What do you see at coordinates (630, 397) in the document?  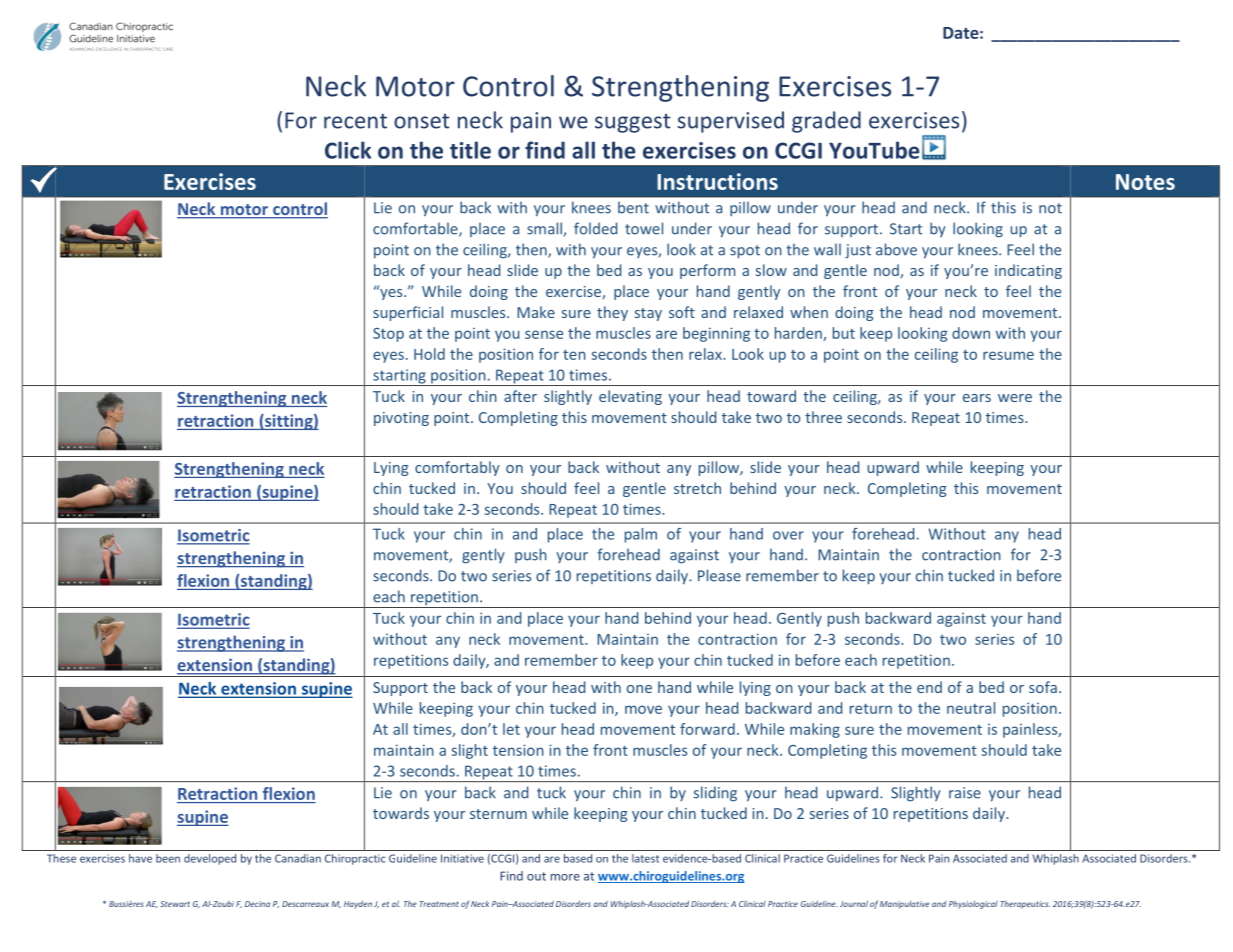 I see `elevating` at bounding box center [630, 397].
